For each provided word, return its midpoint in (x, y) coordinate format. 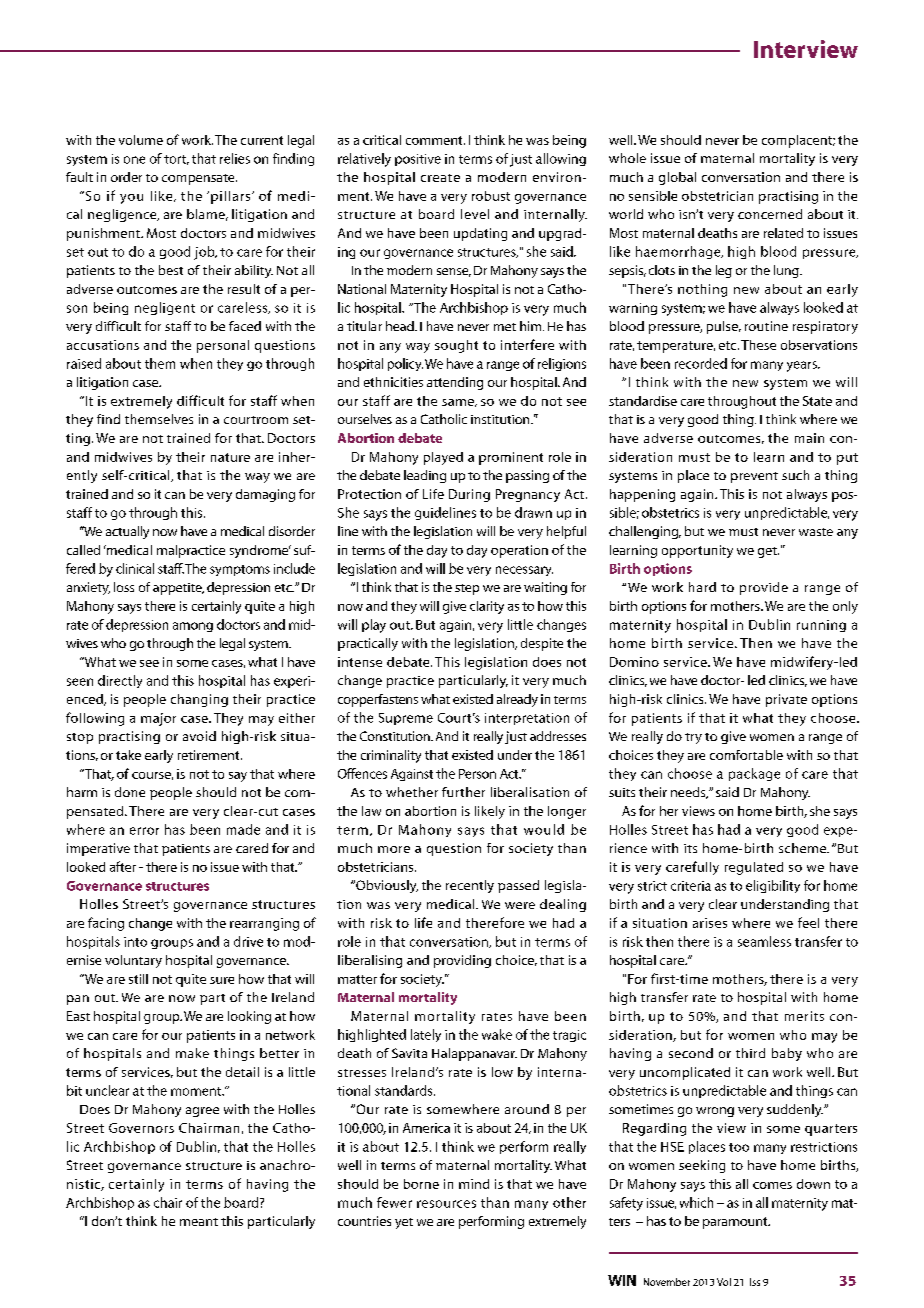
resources (446, 1204)
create (440, 178)
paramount (736, 1223)
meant (199, 1222)
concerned (770, 214)
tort (176, 160)
